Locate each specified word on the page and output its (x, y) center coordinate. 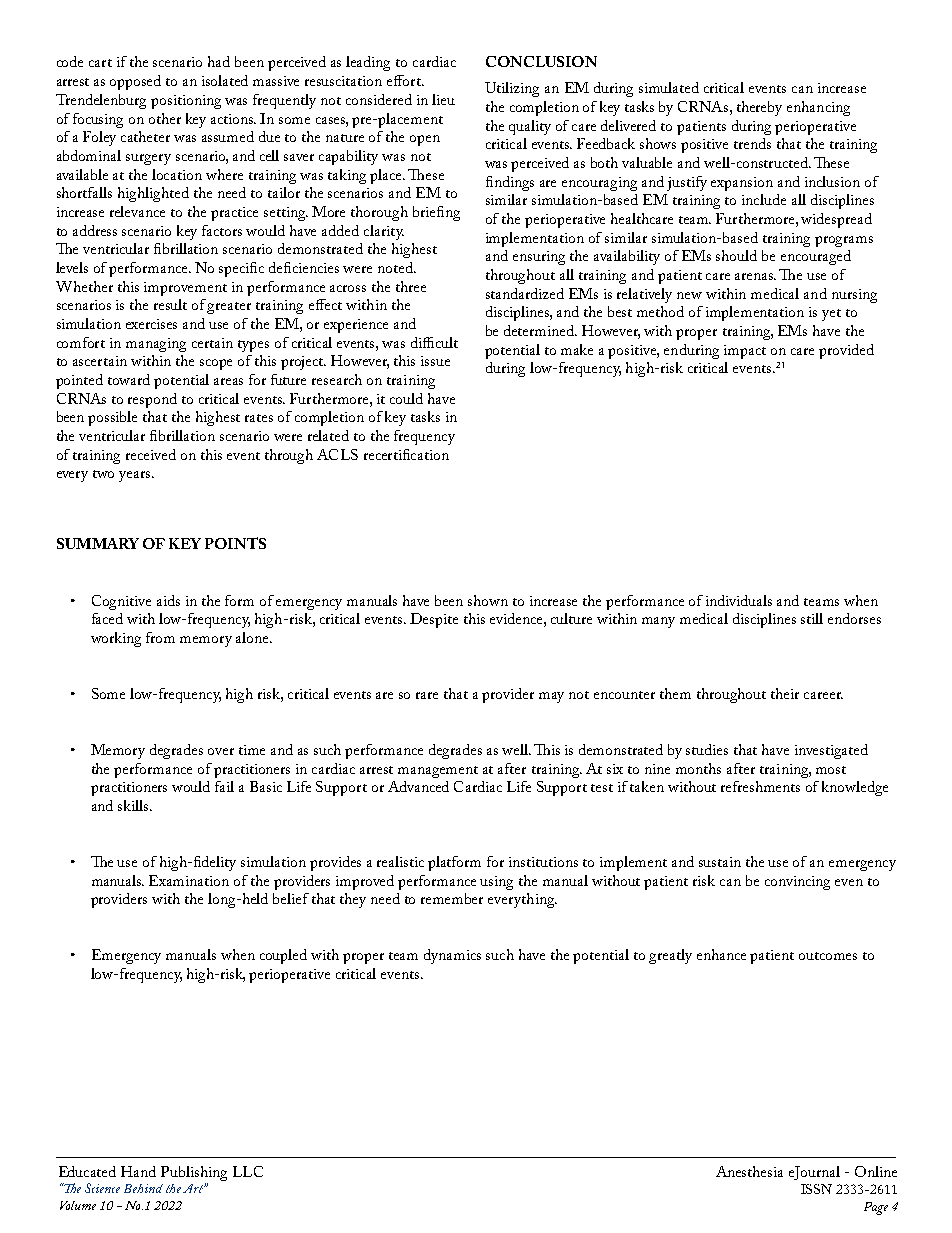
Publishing (194, 1173)
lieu (443, 99)
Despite (434, 620)
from (160, 637)
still (812, 618)
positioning (186, 102)
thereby (759, 108)
